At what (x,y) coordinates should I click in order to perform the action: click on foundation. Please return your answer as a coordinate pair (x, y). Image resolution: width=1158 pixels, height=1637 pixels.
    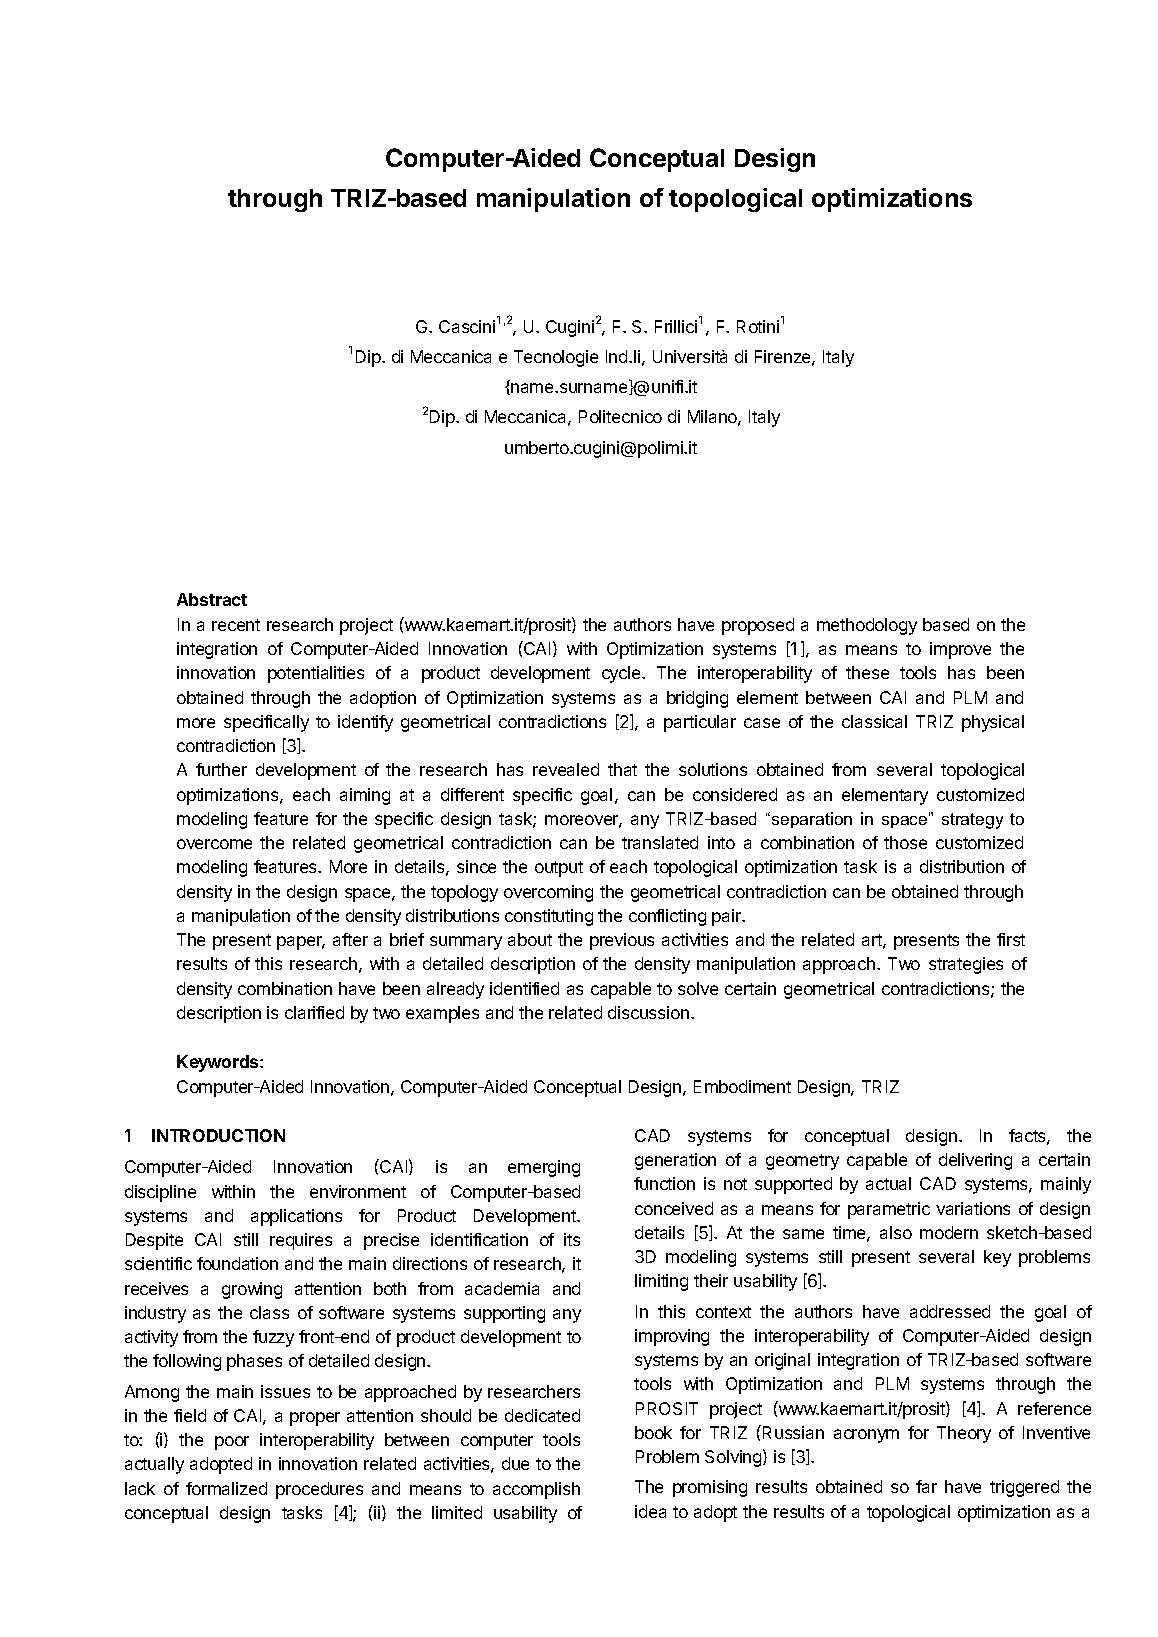
    Looking at the image, I should click on (237, 1263).
